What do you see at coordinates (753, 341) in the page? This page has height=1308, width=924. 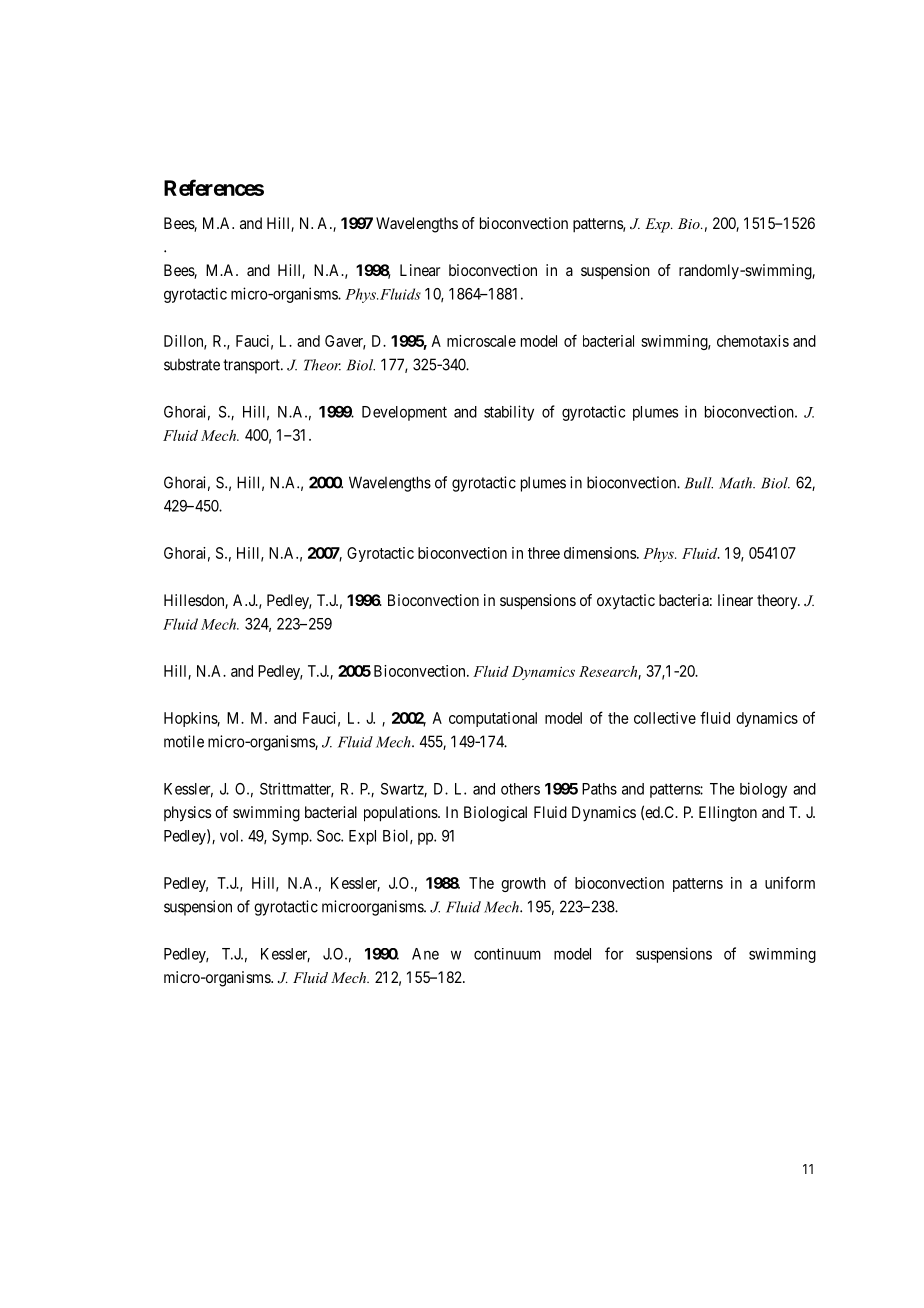 I see `chemotaxis` at bounding box center [753, 341].
